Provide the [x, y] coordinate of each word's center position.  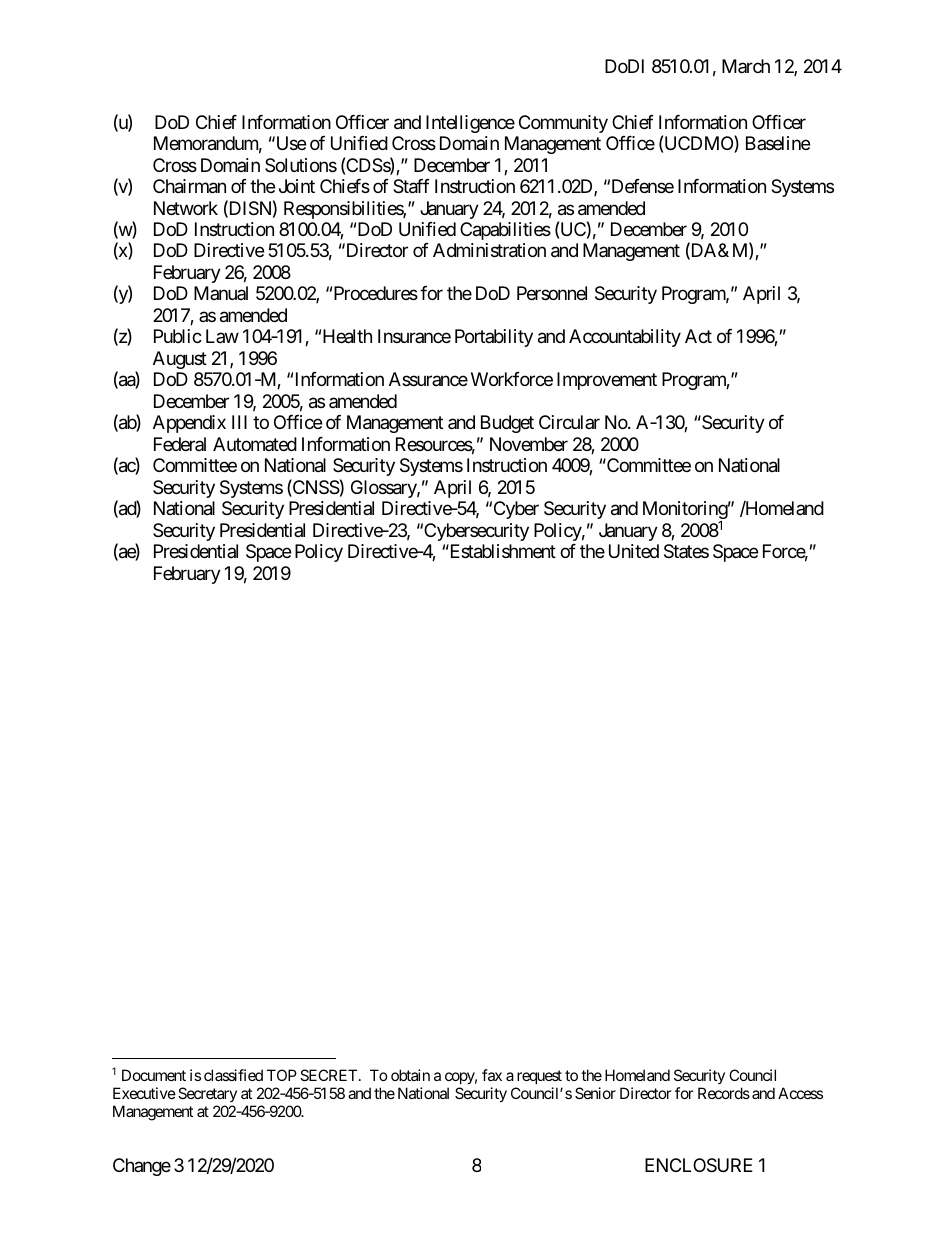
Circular [569, 422]
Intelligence [470, 124]
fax [492, 1075]
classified [233, 1075]
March [746, 66]
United [634, 551]
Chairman [189, 186]
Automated [255, 444]
